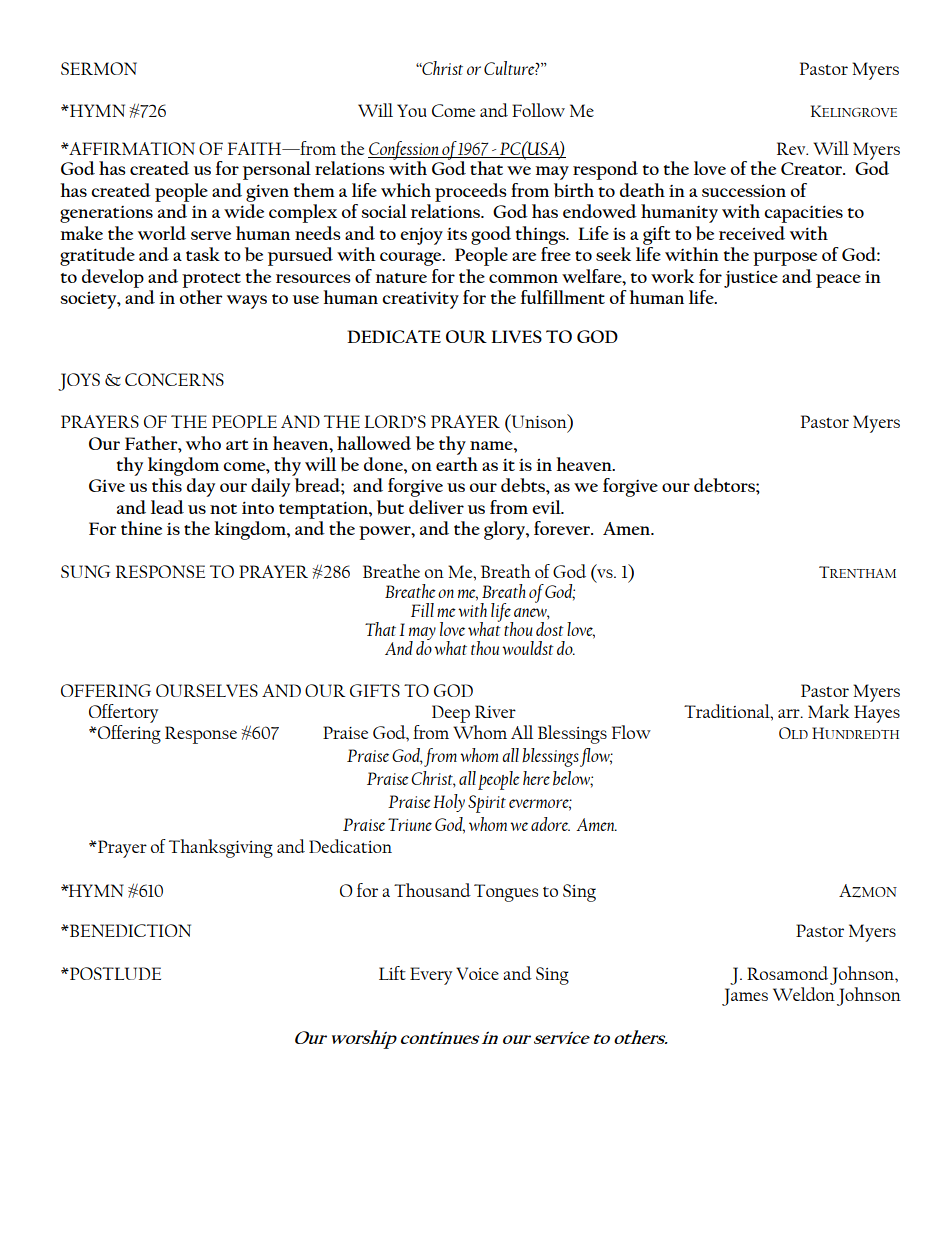 Image resolution: width=952 pixels, height=1233 pixels. I want to click on River, so click(495, 711).
